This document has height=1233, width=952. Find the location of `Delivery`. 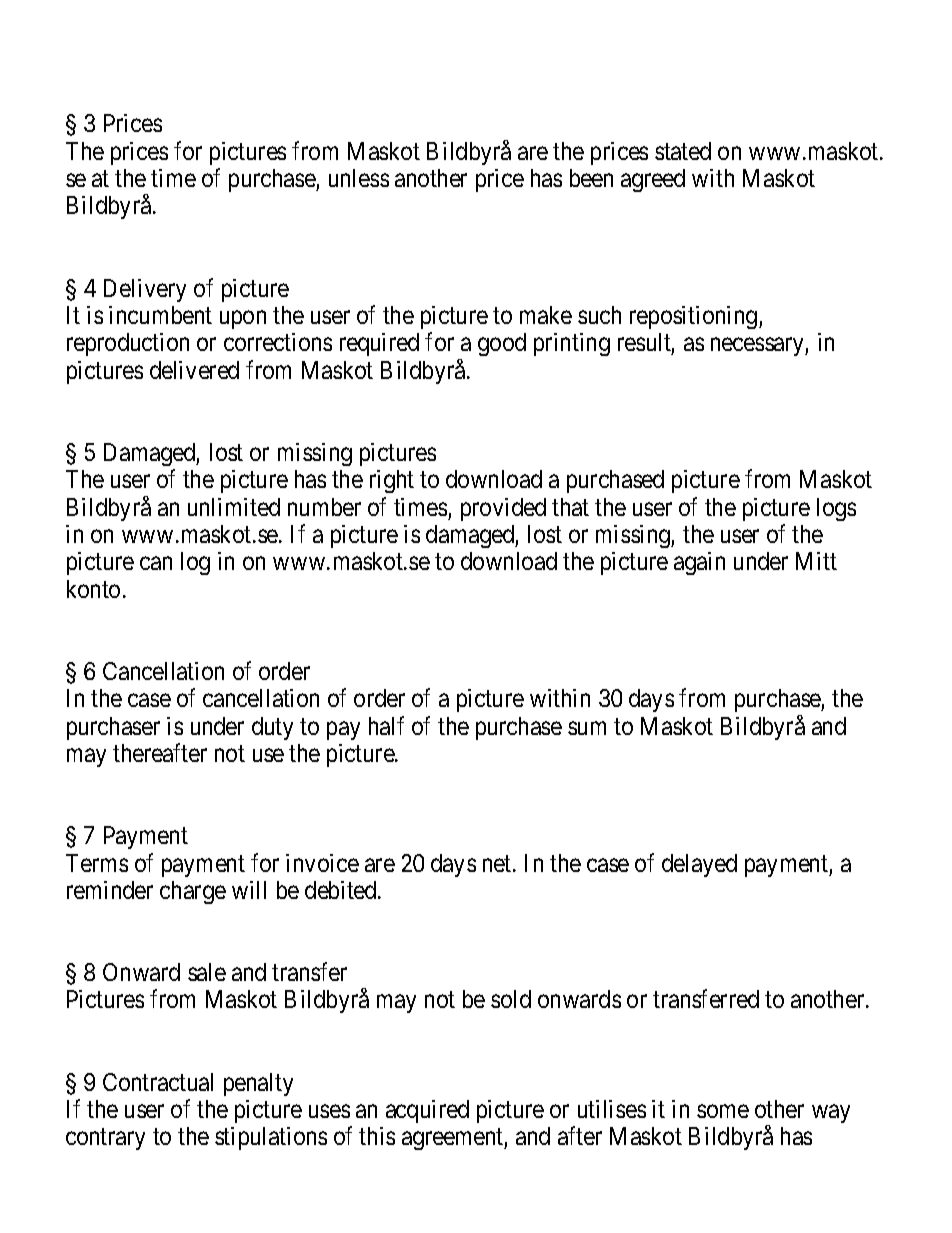

Delivery is located at coordinates (145, 290).
